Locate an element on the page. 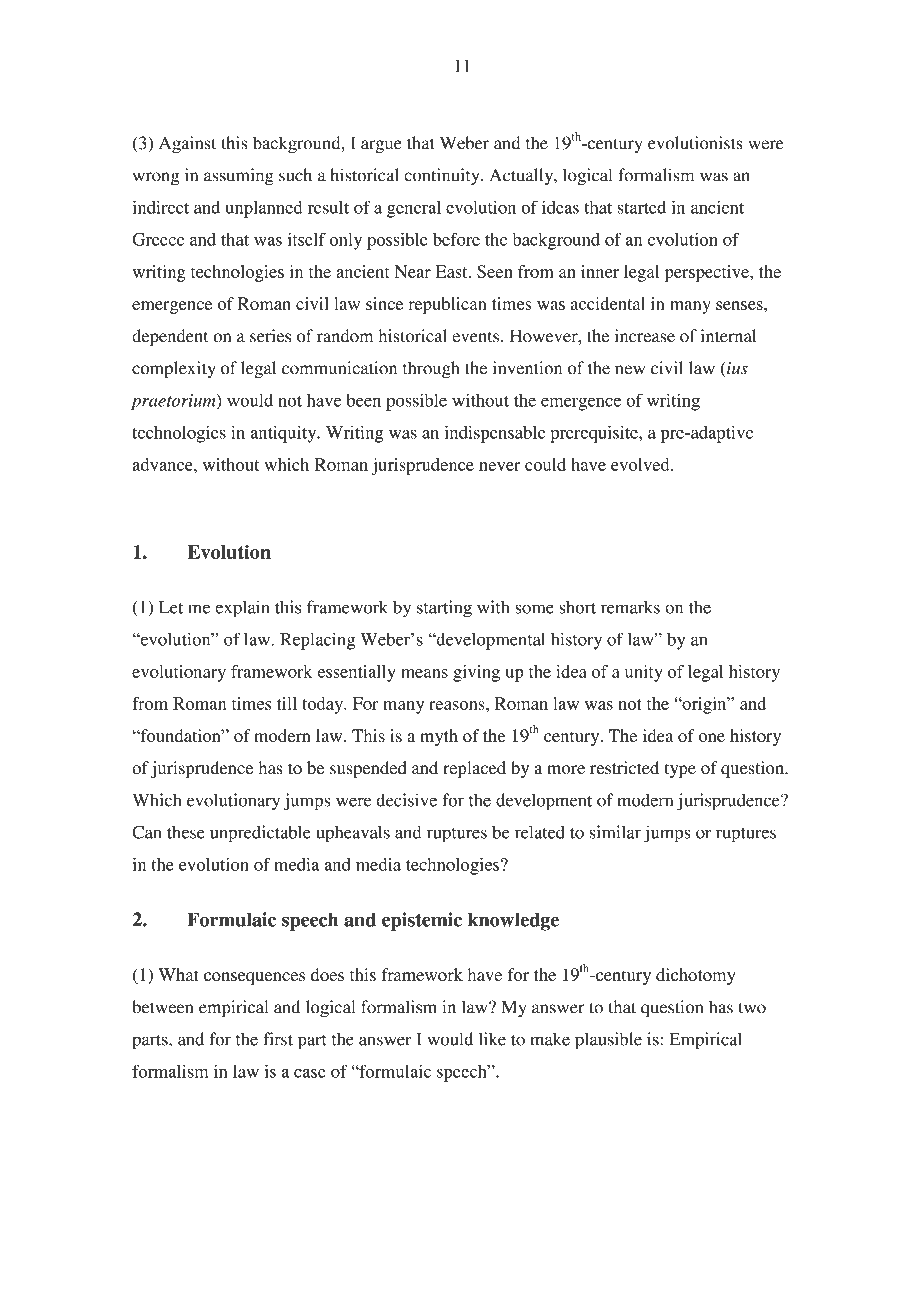  unpredictable is located at coordinates (260, 834).
